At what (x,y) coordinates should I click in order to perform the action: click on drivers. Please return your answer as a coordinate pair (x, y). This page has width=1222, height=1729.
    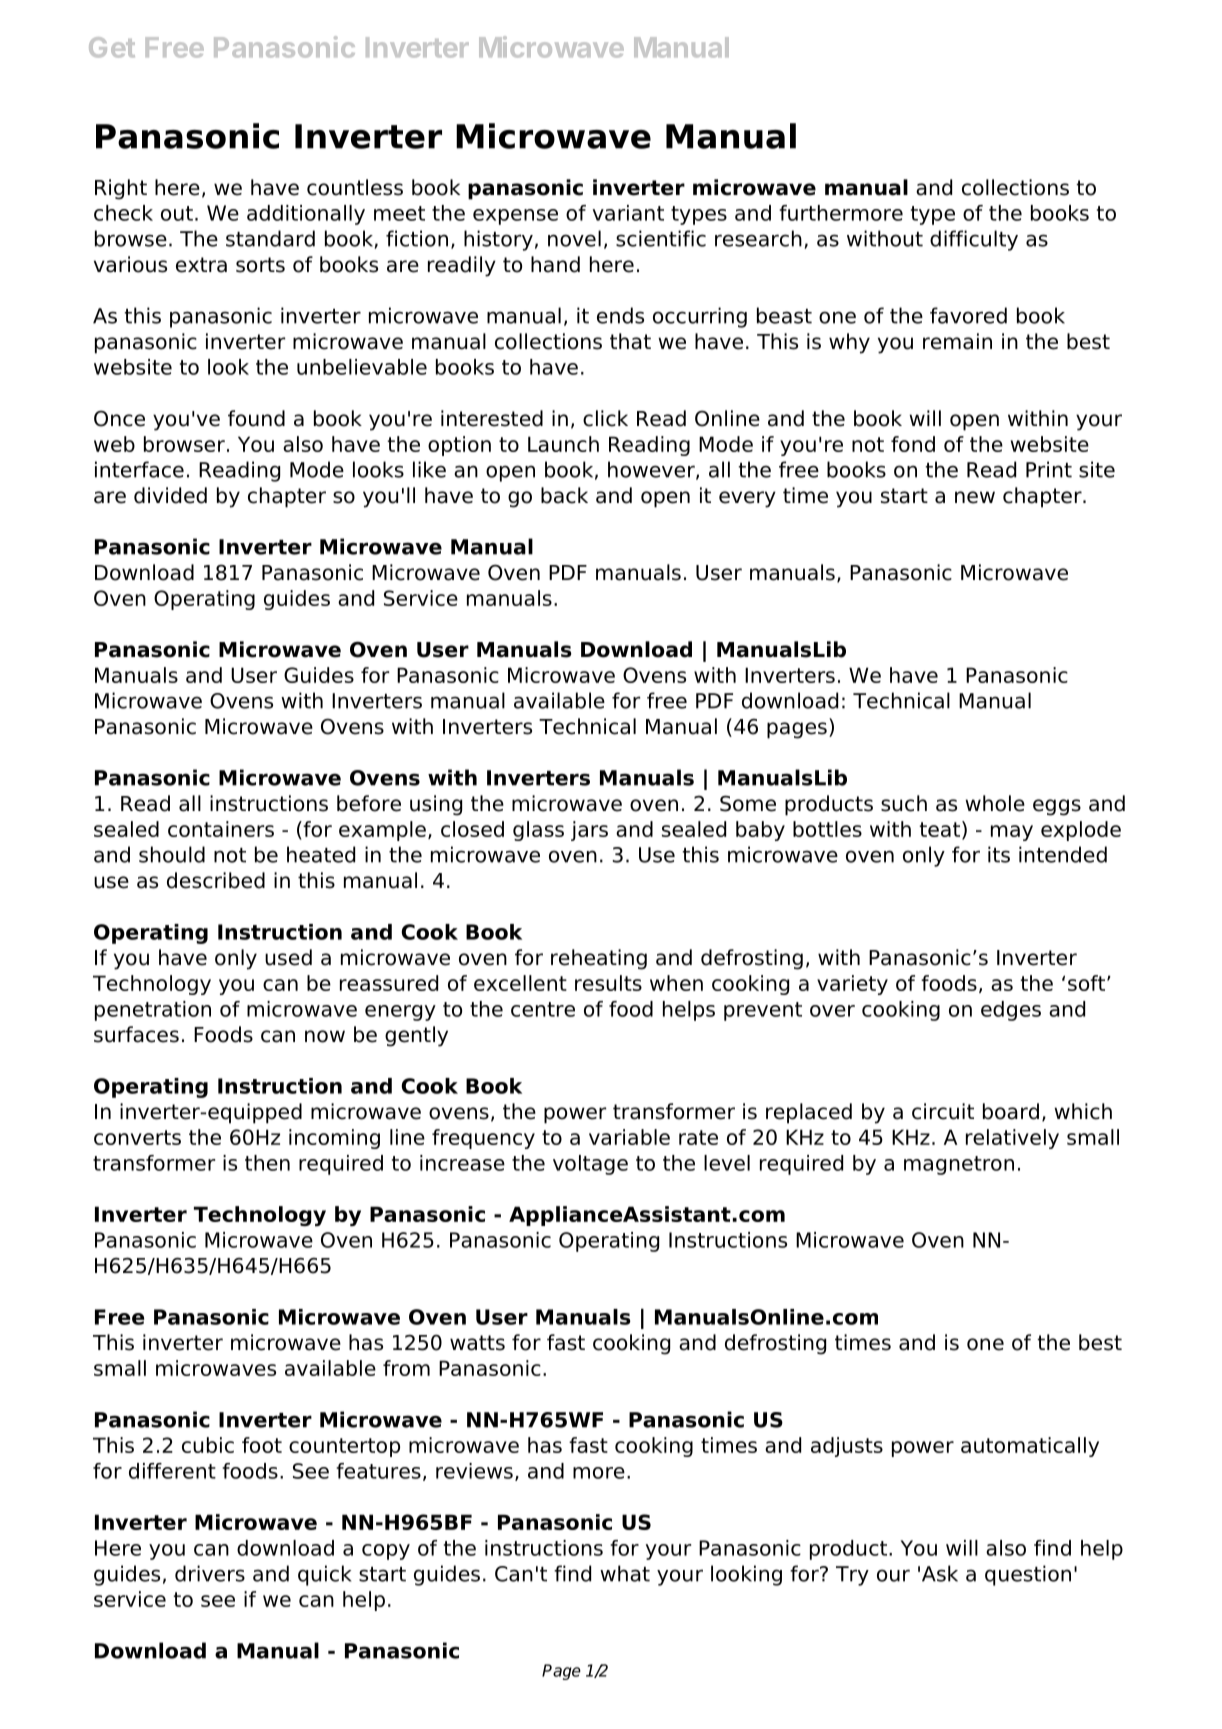
    Looking at the image, I should click on (210, 1573).
